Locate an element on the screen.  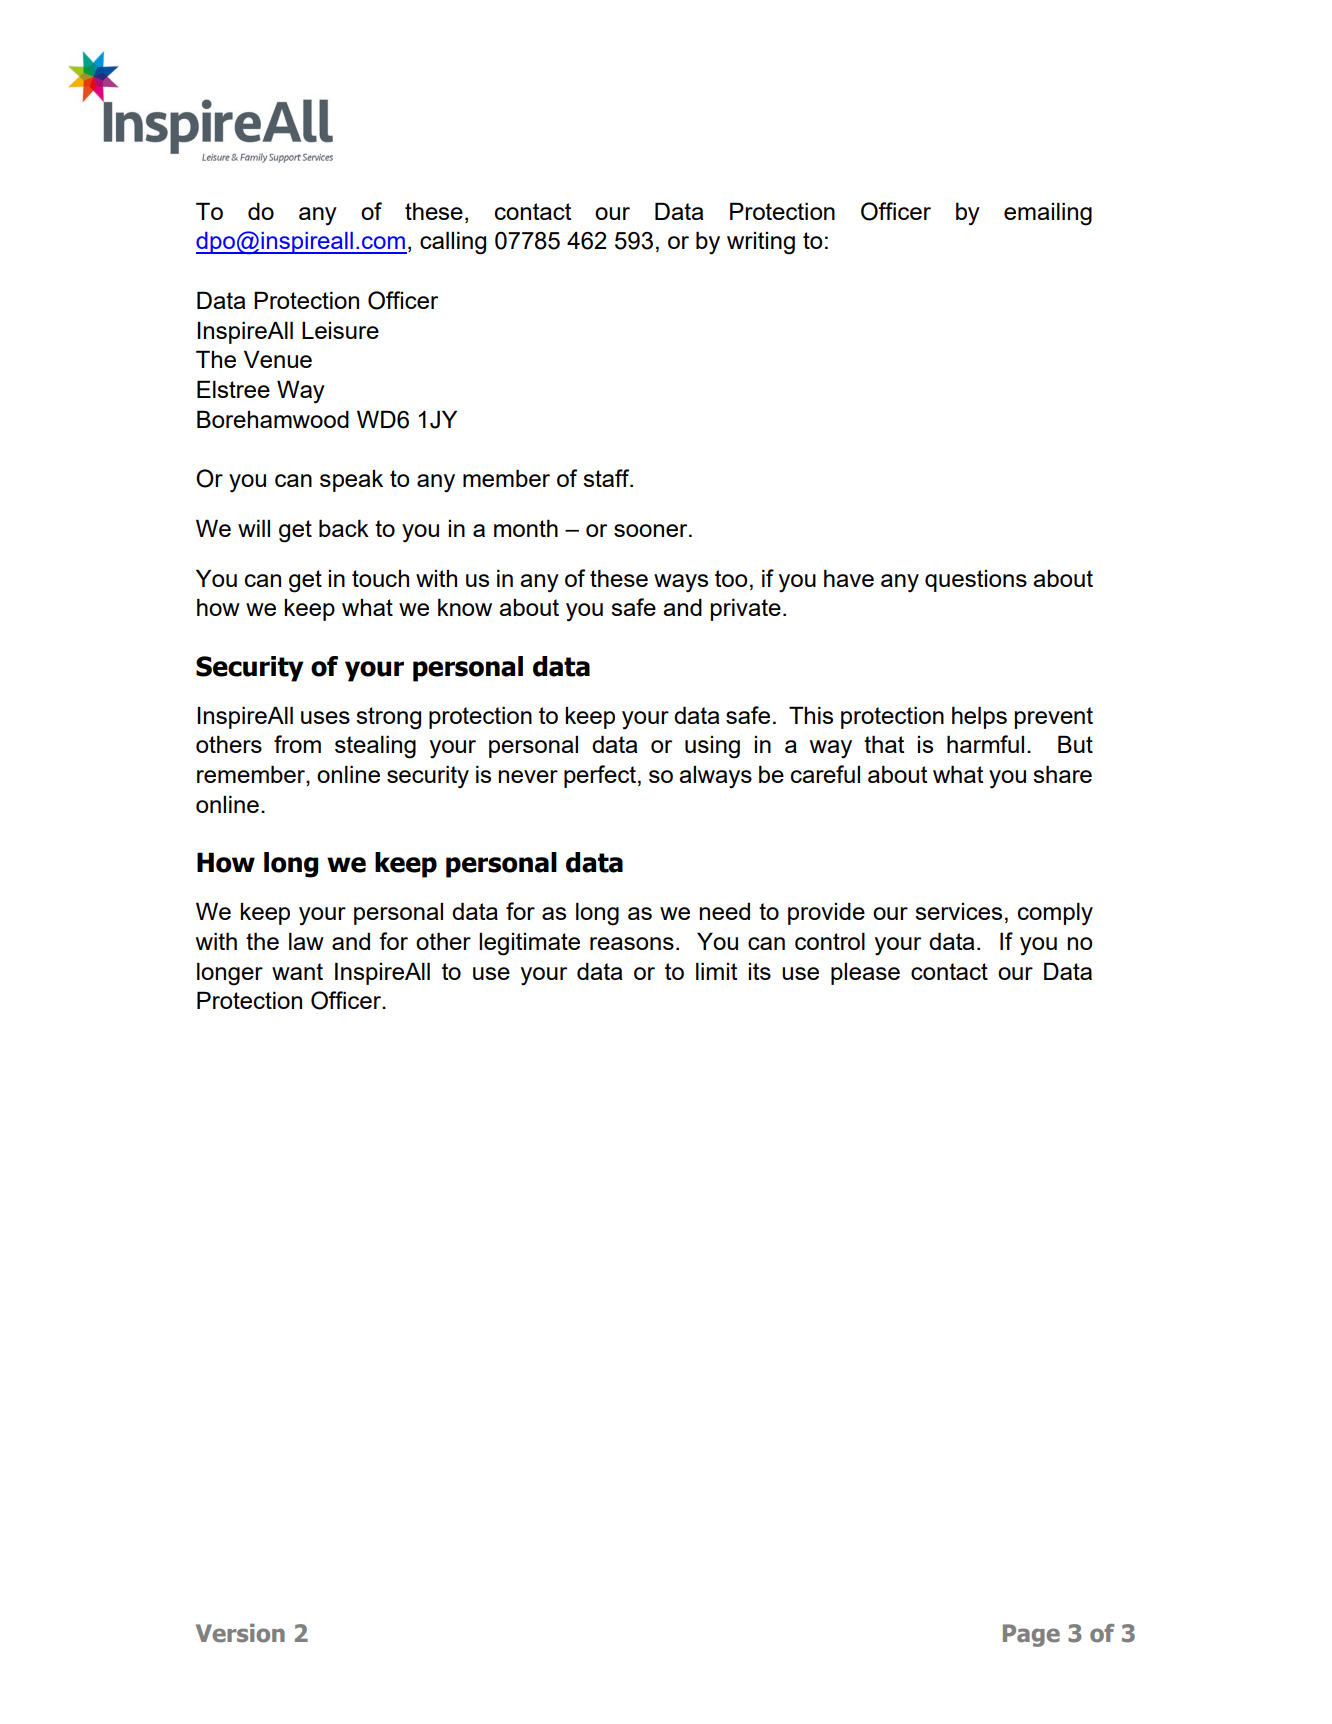
back is located at coordinates (344, 528).
